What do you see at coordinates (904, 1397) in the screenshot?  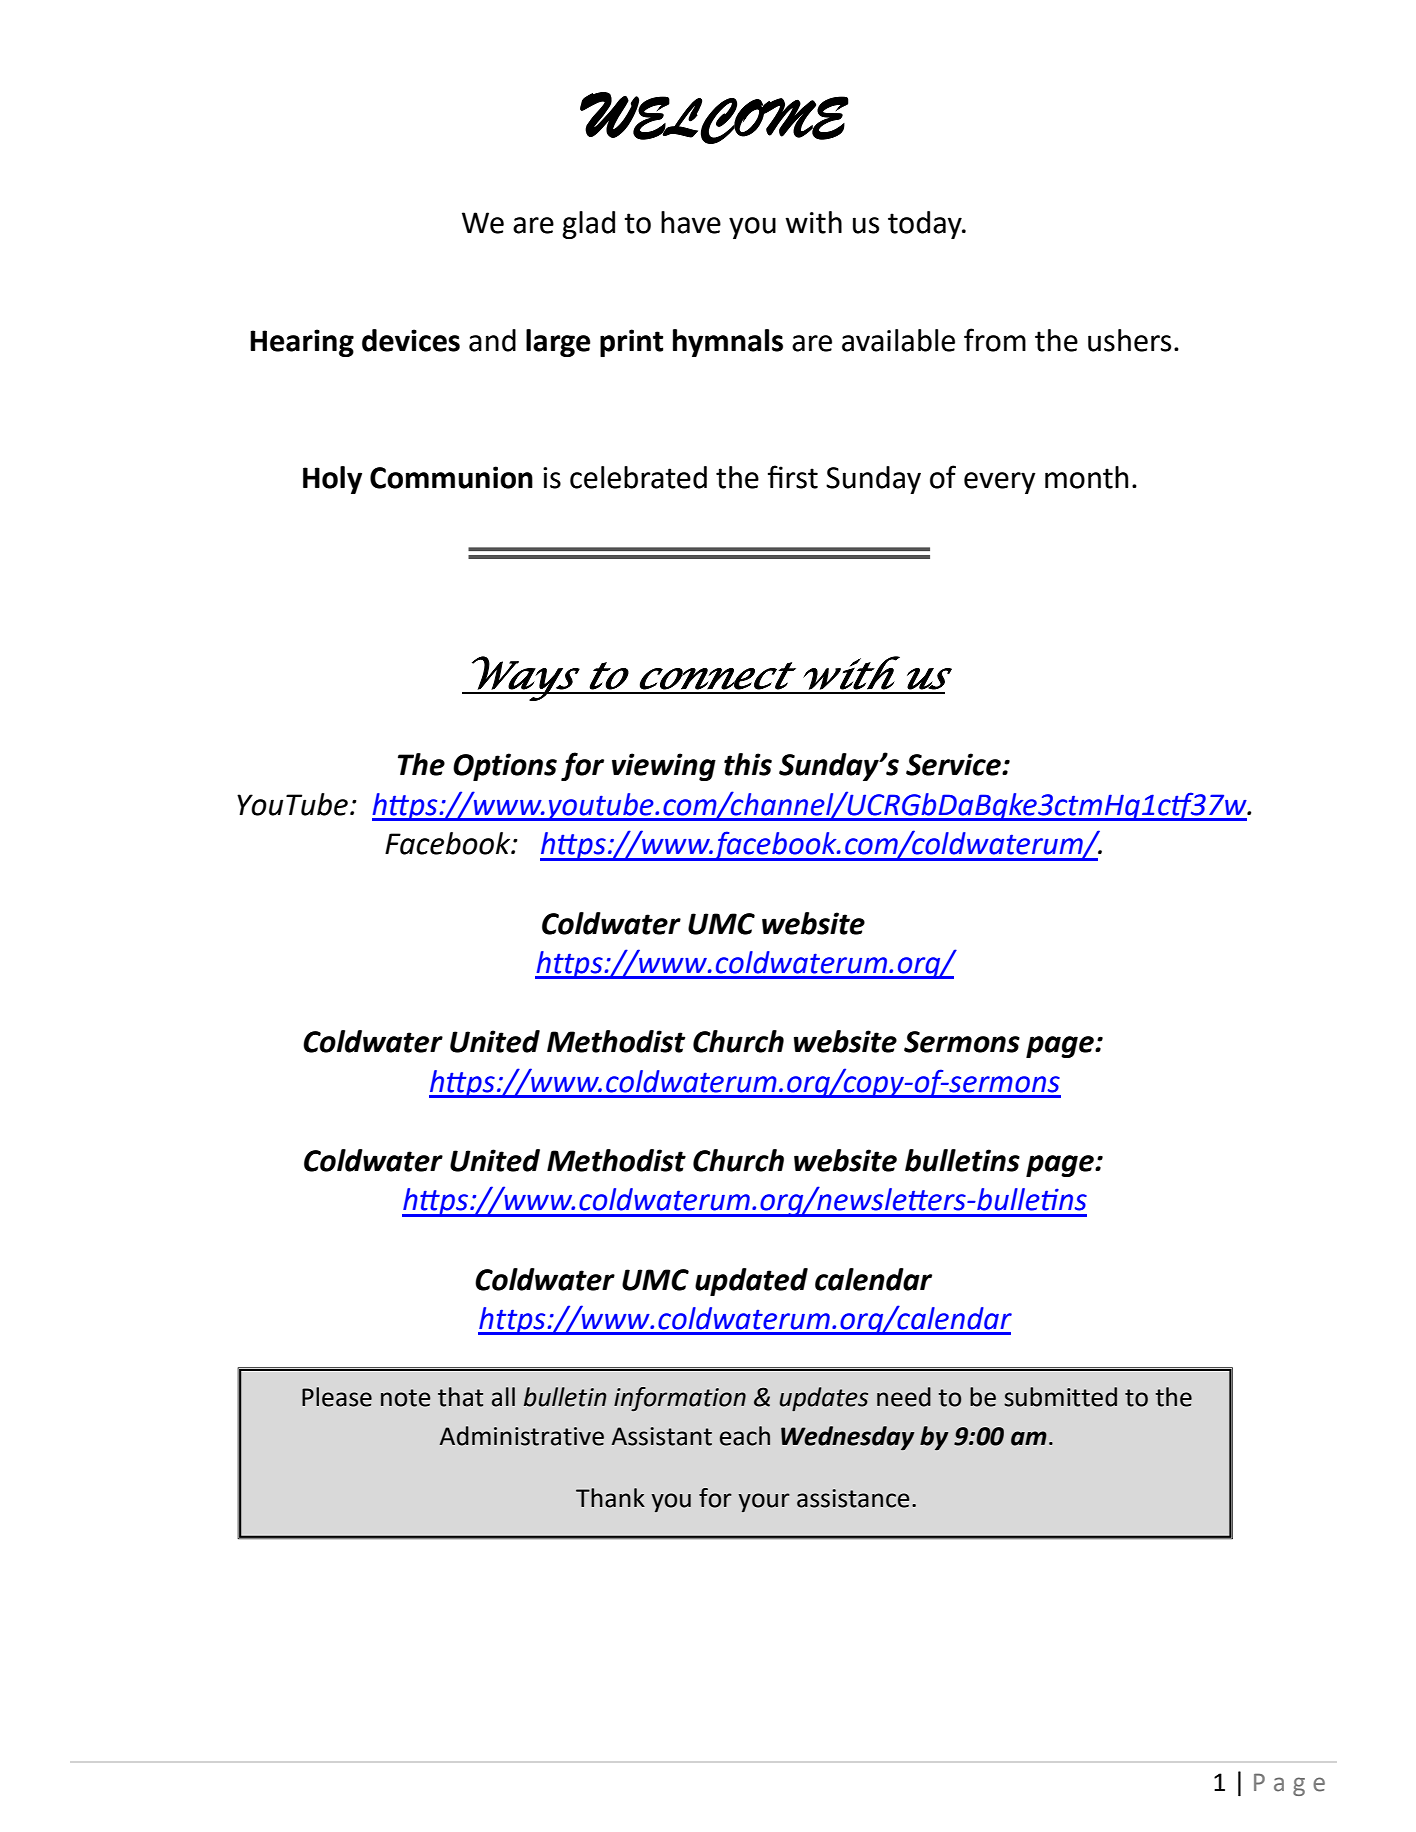 I see `need` at bounding box center [904, 1397].
